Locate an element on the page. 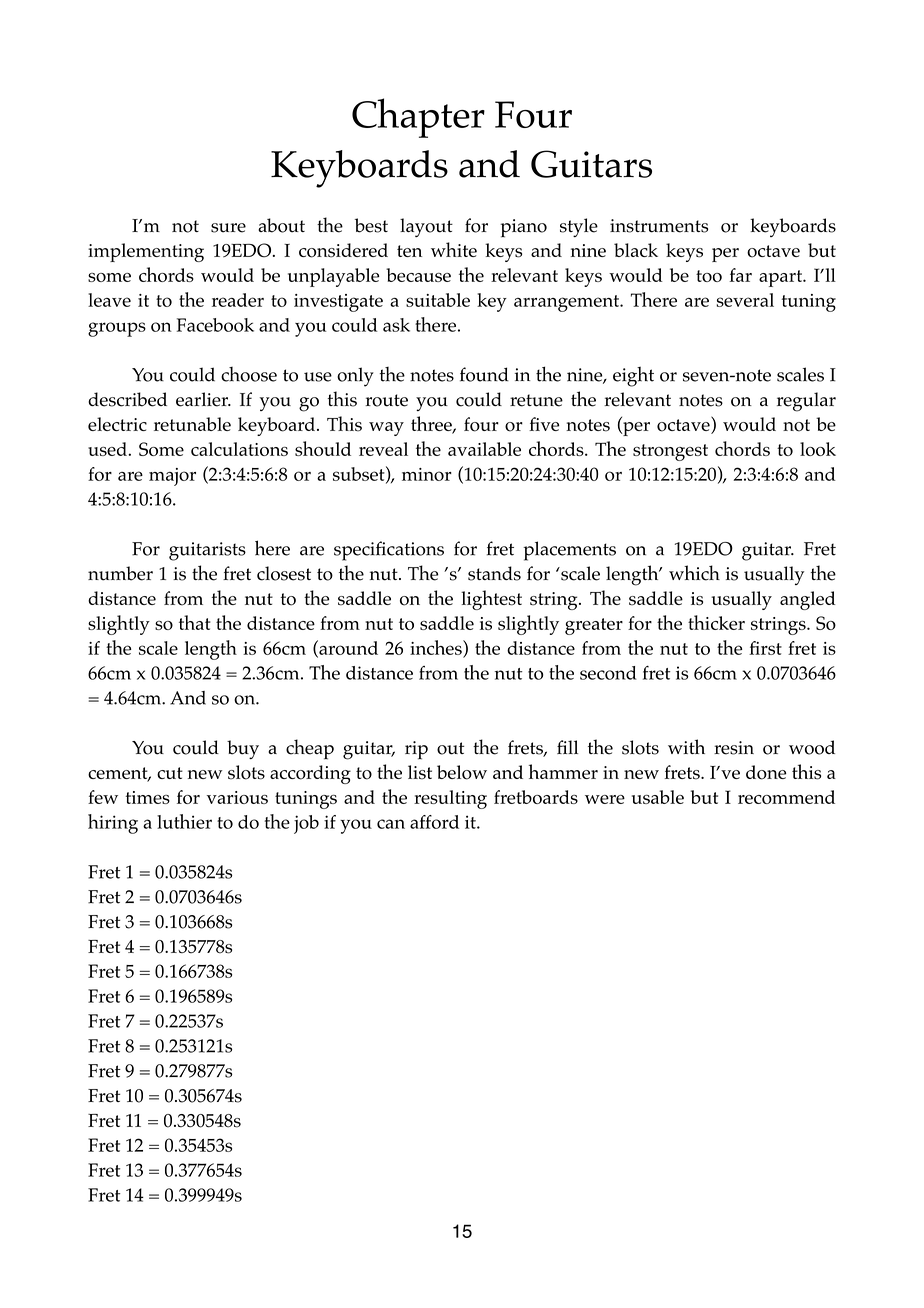 This page has width=924, height=1308. choose is located at coordinates (249, 374).
